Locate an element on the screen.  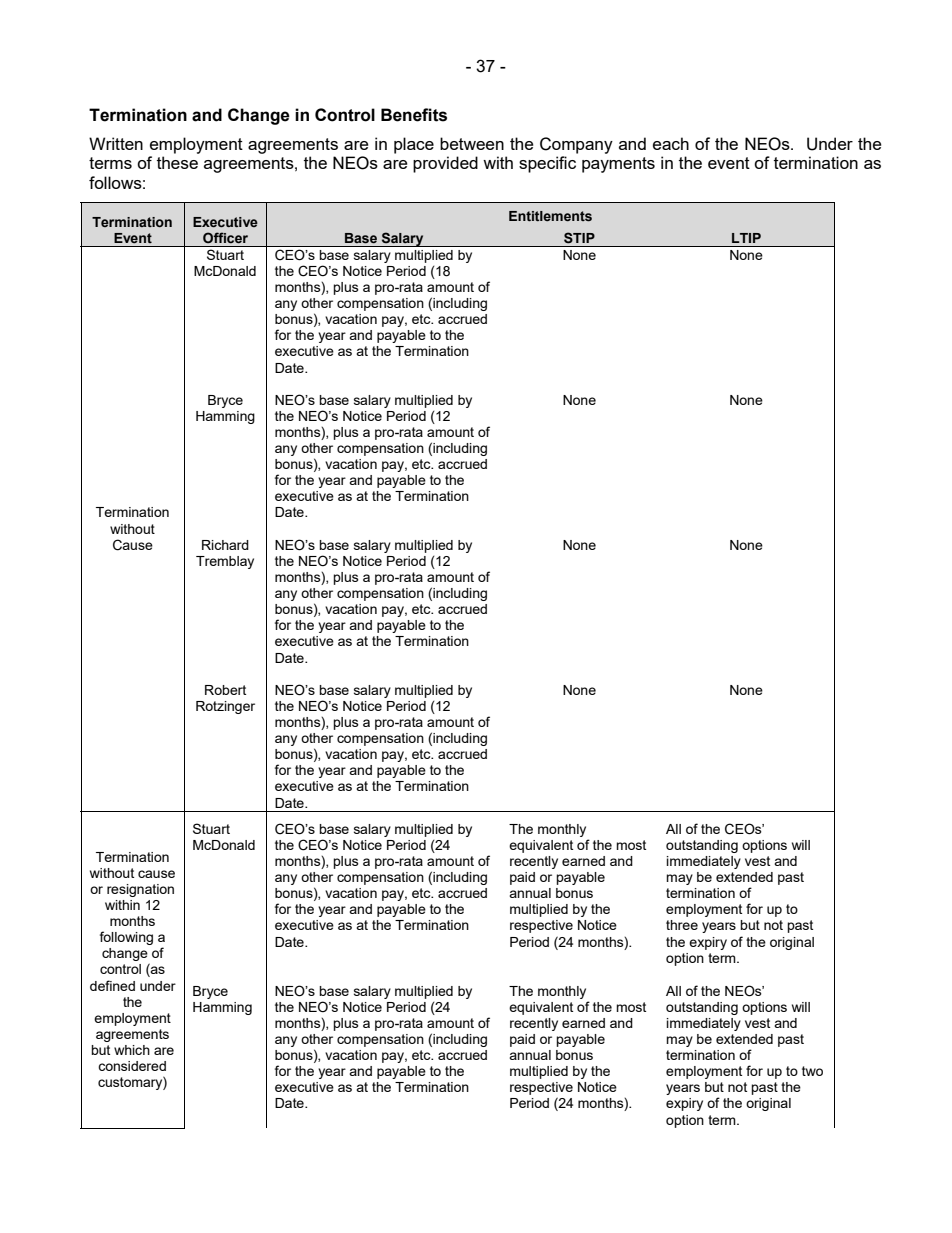
Officer is located at coordinates (225, 237).
